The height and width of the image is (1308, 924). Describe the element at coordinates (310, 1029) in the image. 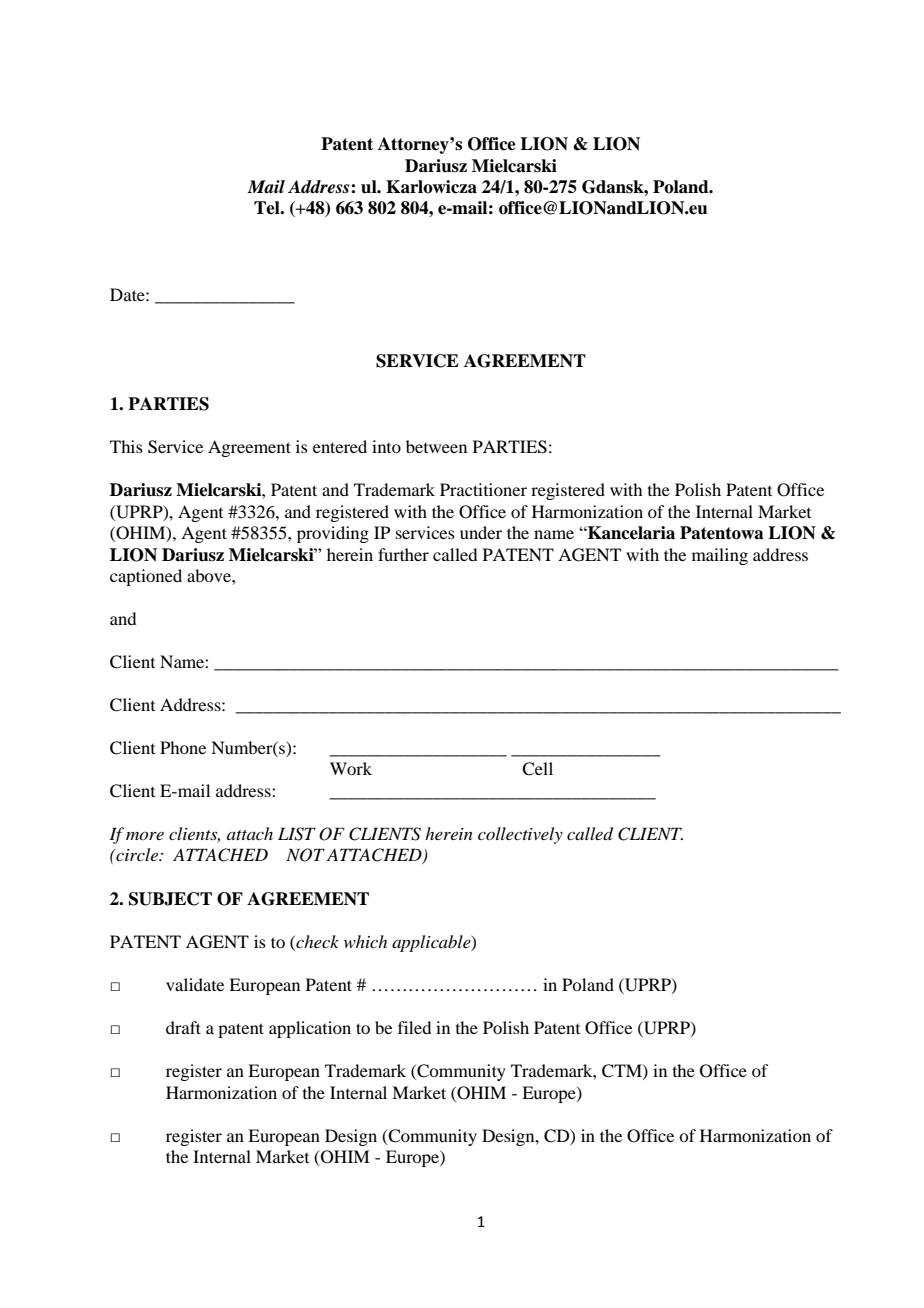

I see `application` at that location.
